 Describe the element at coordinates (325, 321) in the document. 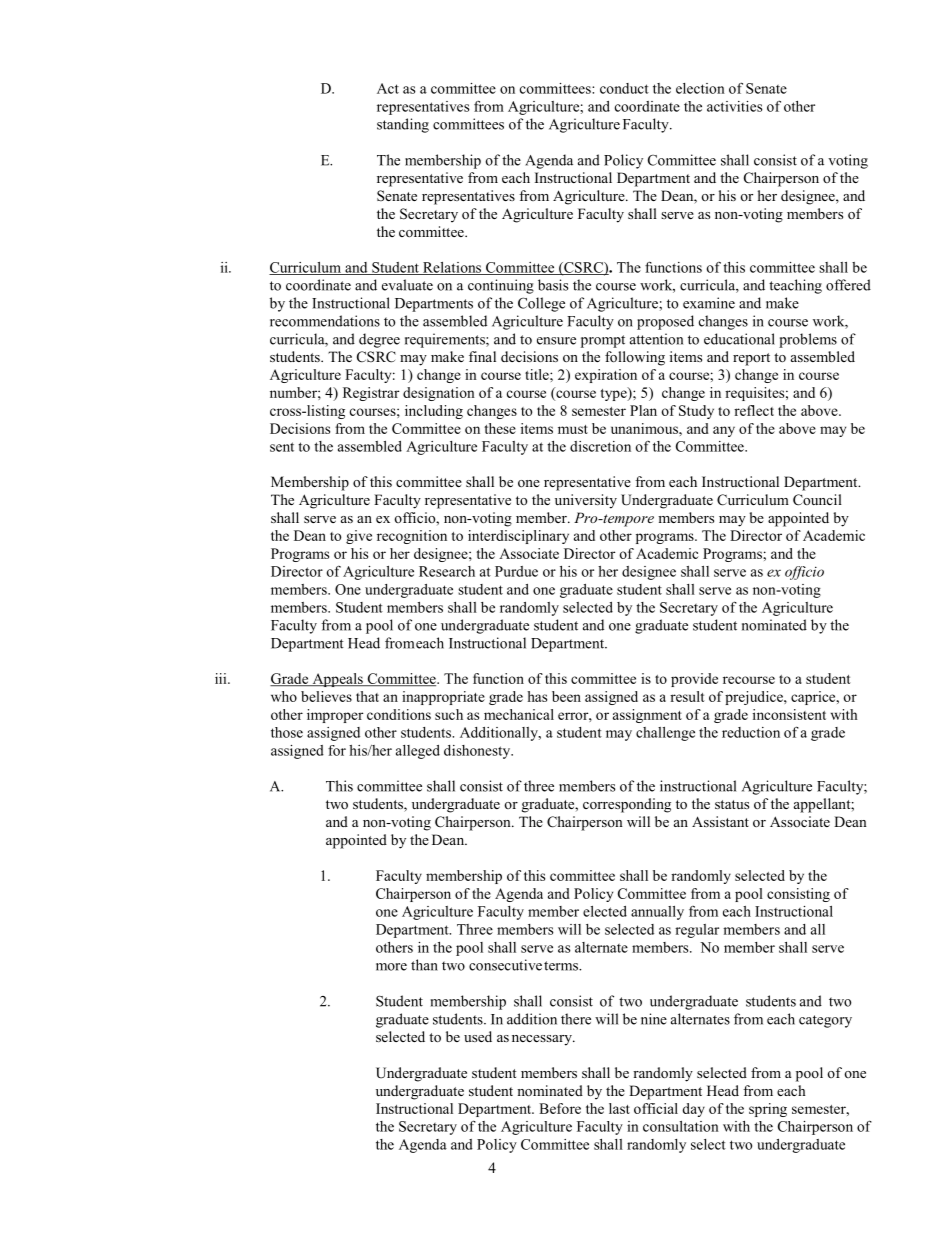

I see `recommendations` at that location.
